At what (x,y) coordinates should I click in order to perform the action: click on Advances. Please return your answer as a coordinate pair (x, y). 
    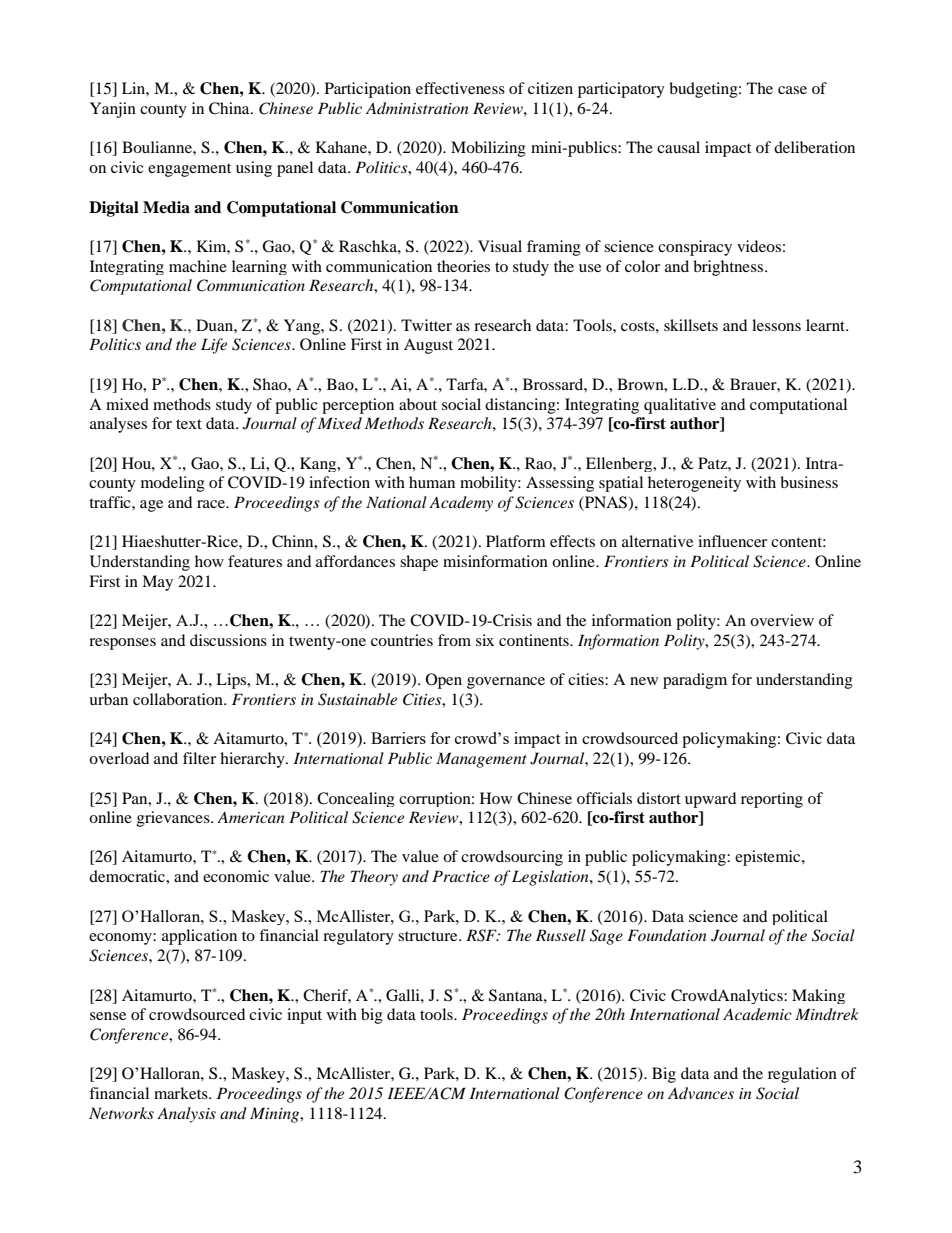
    Looking at the image, I should click on (701, 1093).
